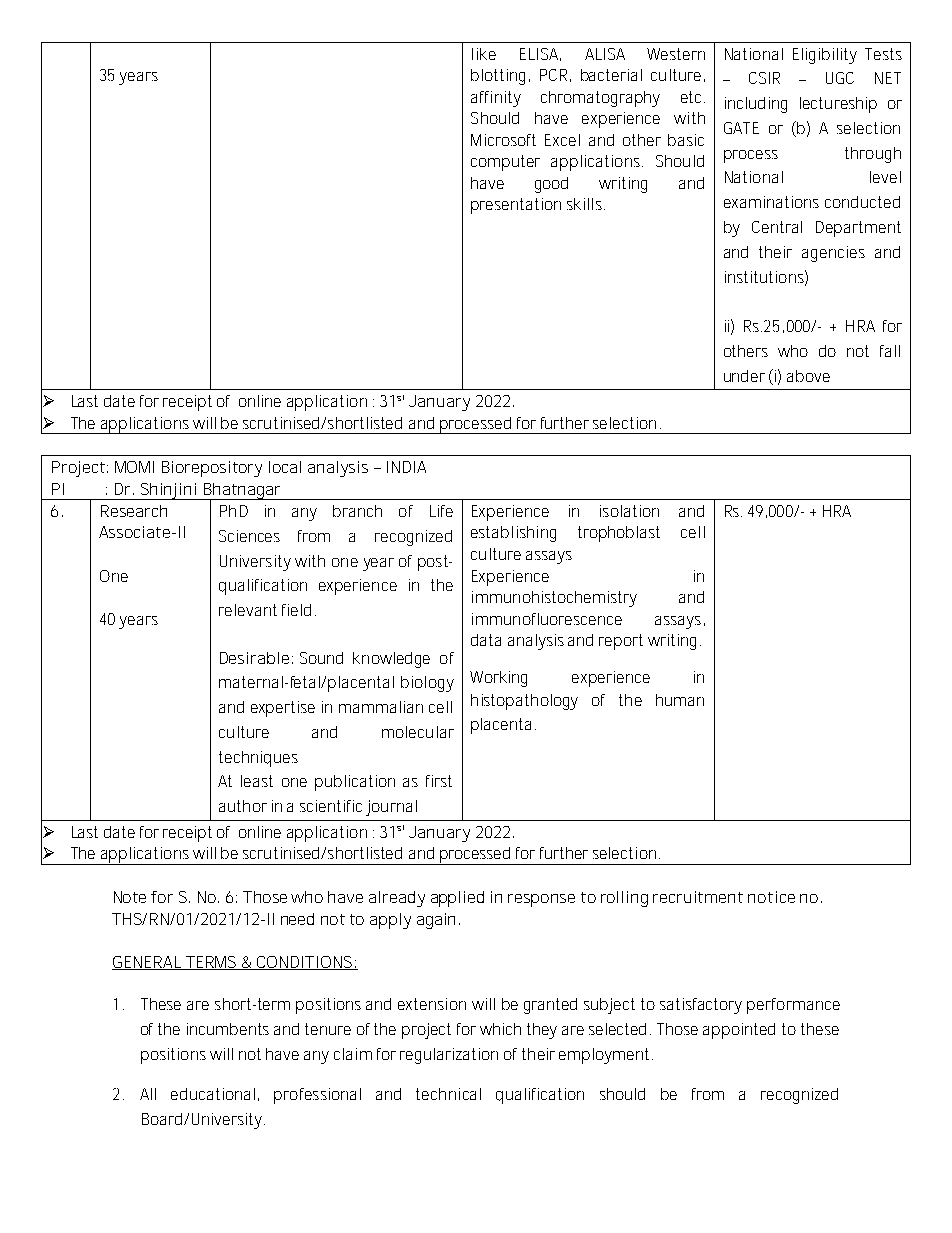 The image size is (952, 1233). Describe the element at coordinates (554, 599) in the image. I see `immunohistochemistry` at that location.
